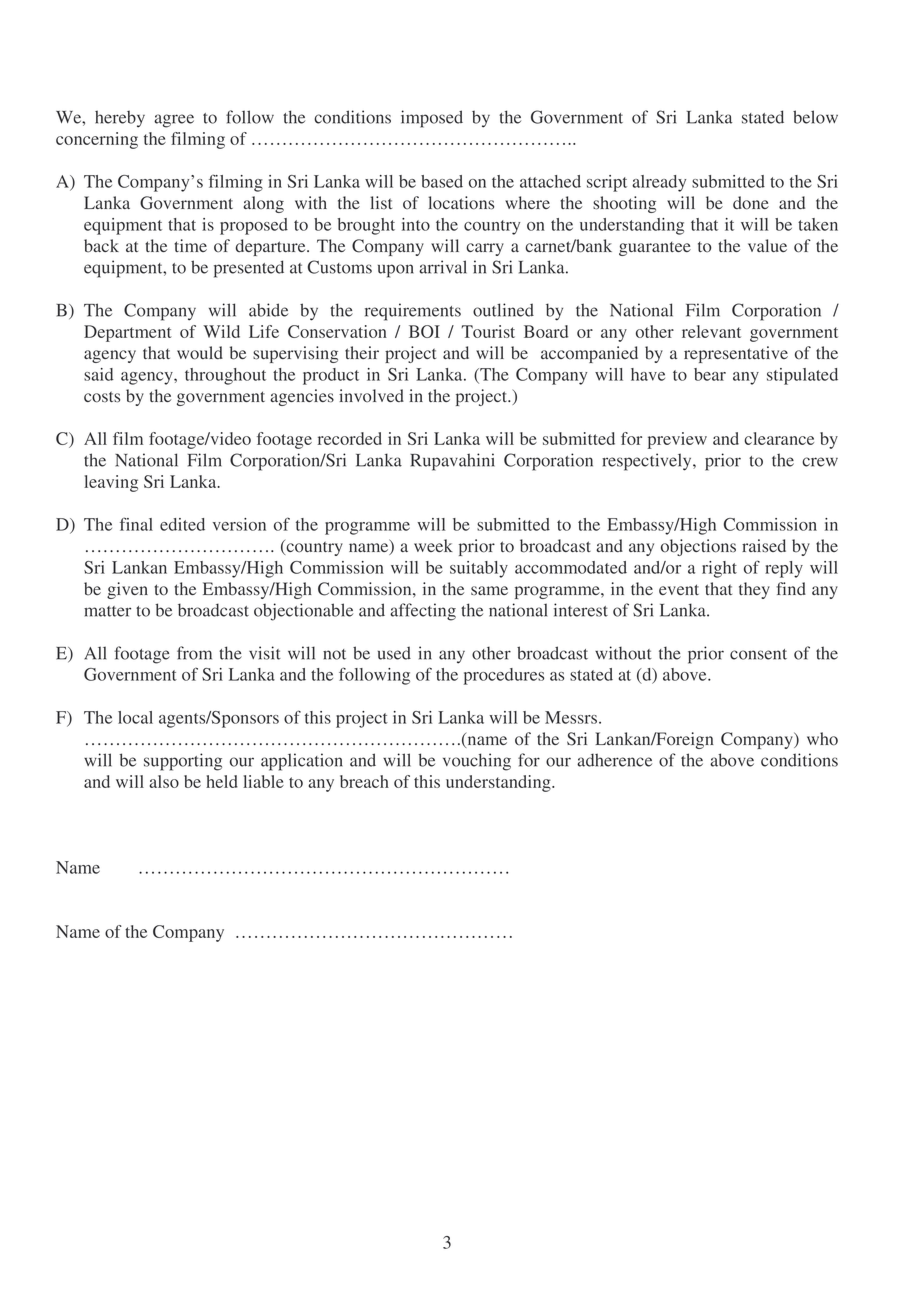 Image resolution: width=924 pixels, height=1308 pixels. Describe the element at coordinates (183, 762) in the document. I see `supporting` at that location.
